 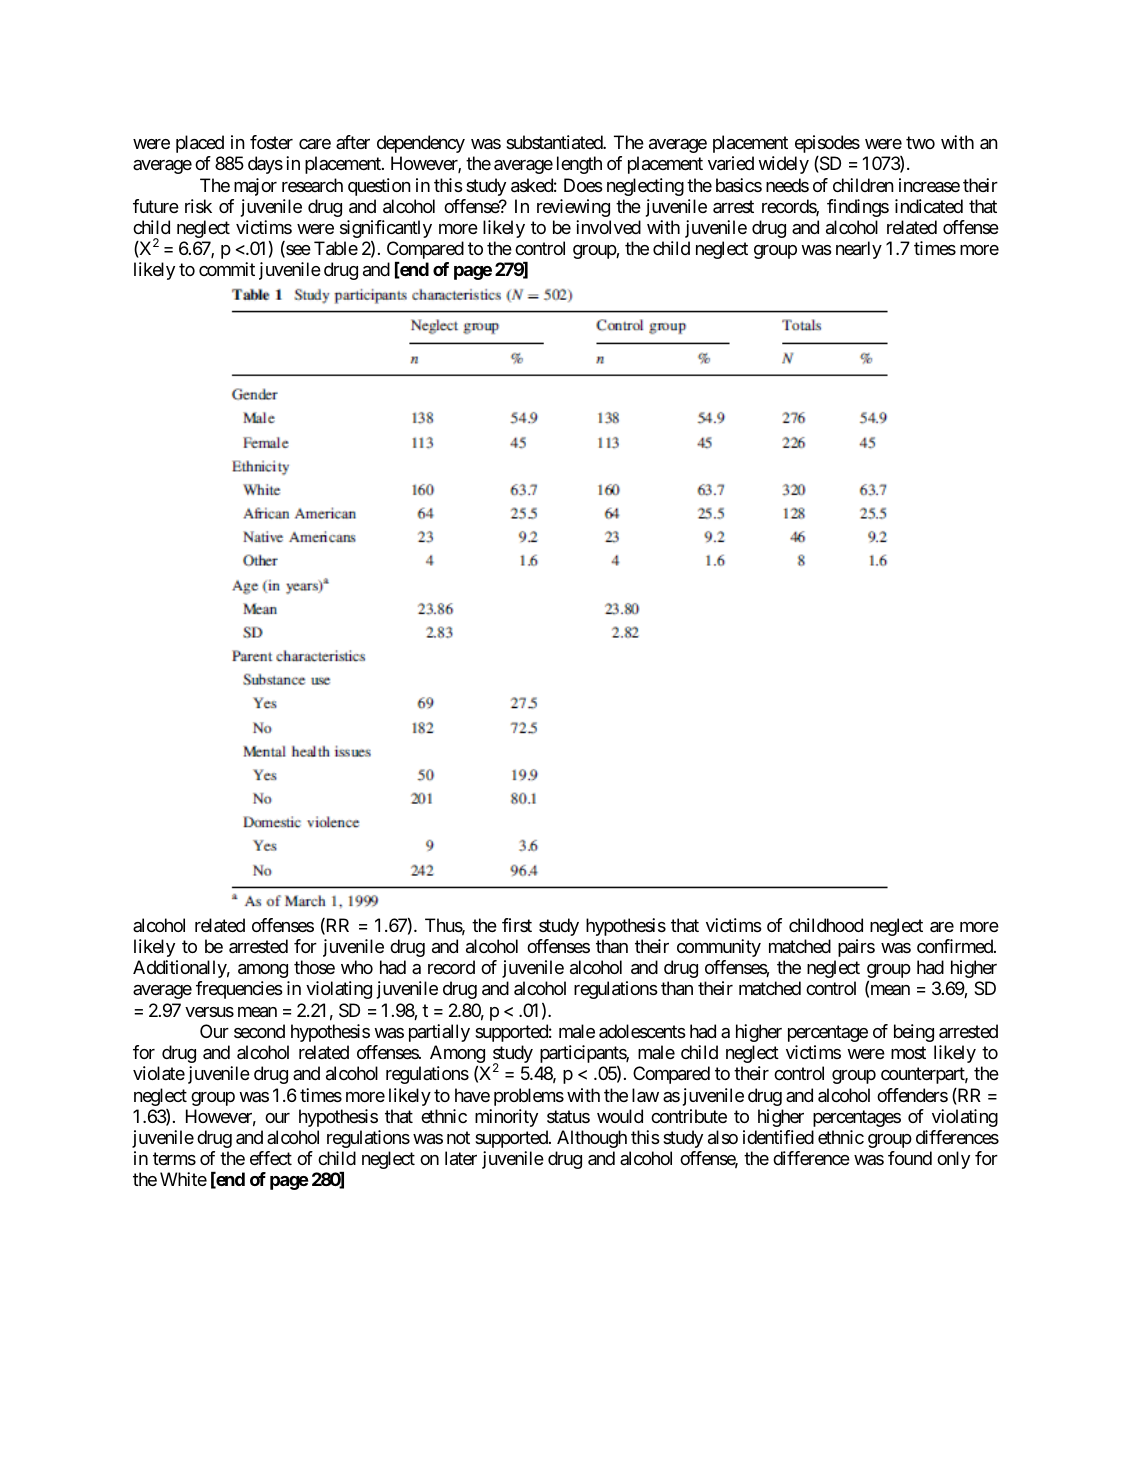 I want to click on episodes, so click(x=827, y=144).
